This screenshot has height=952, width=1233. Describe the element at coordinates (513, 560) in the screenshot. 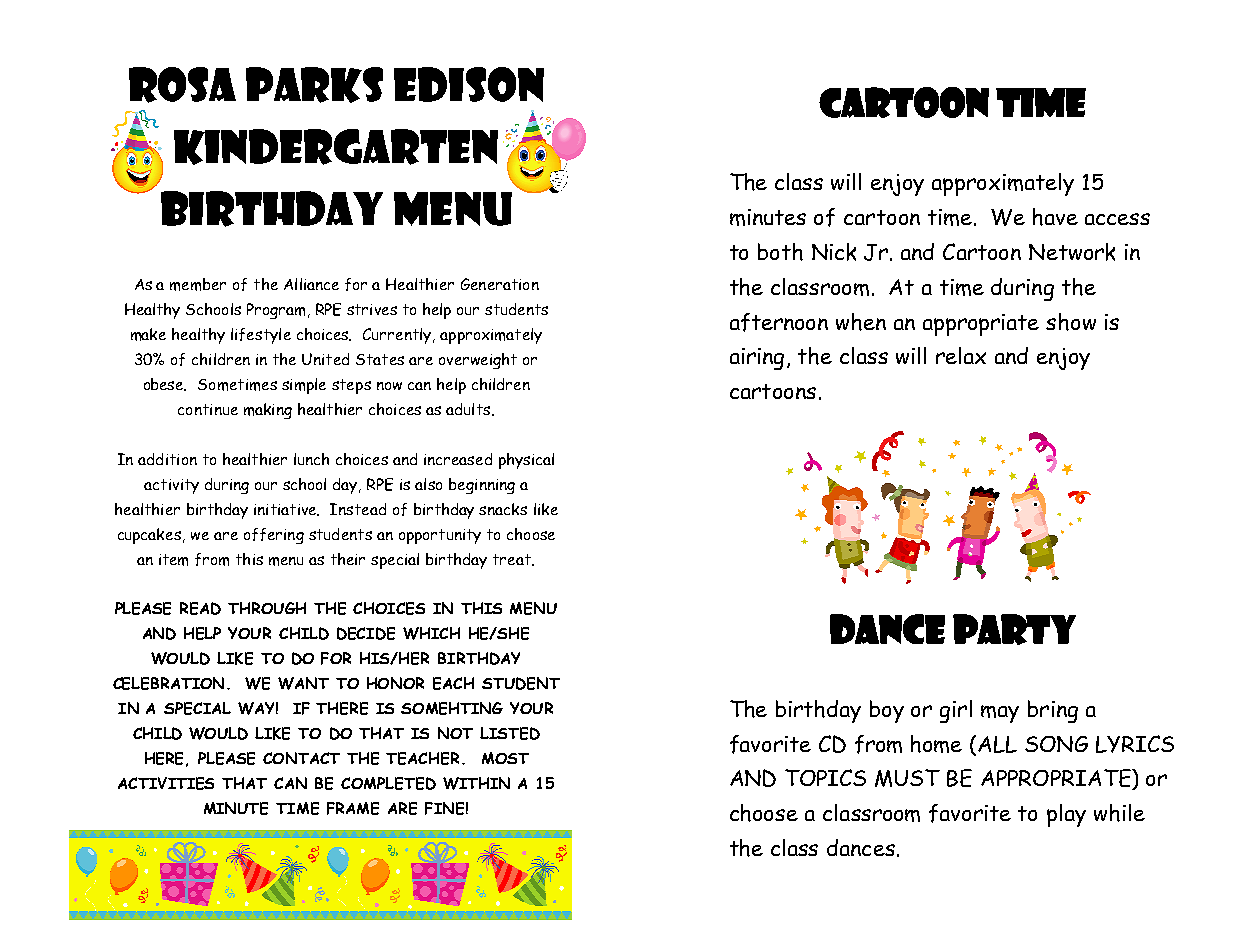

I see `treat` at that location.
